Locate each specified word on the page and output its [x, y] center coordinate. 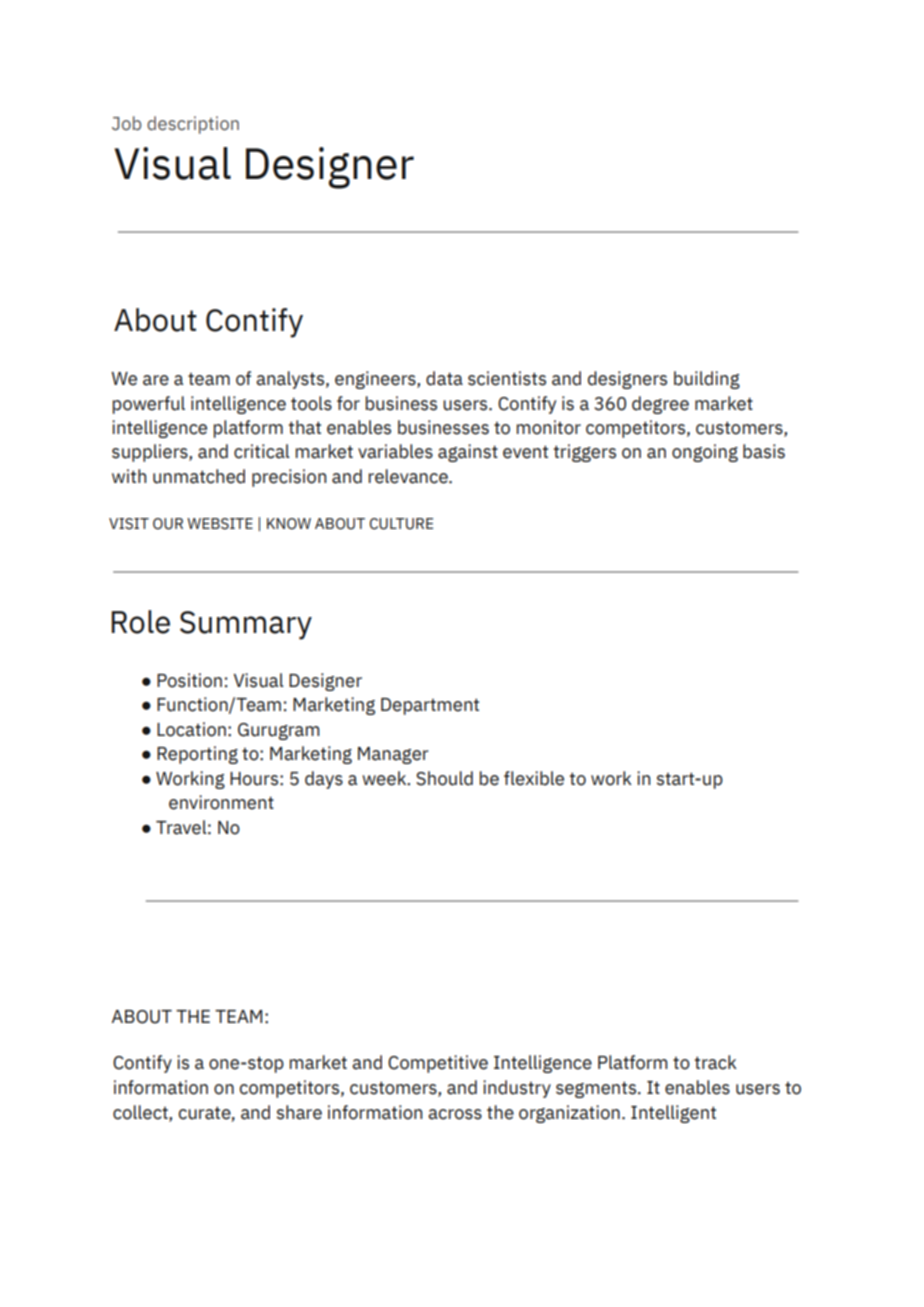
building [707, 380]
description [193, 125]
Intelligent [673, 1114]
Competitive [438, 1064]
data [444, 378]
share [299, 1112]
